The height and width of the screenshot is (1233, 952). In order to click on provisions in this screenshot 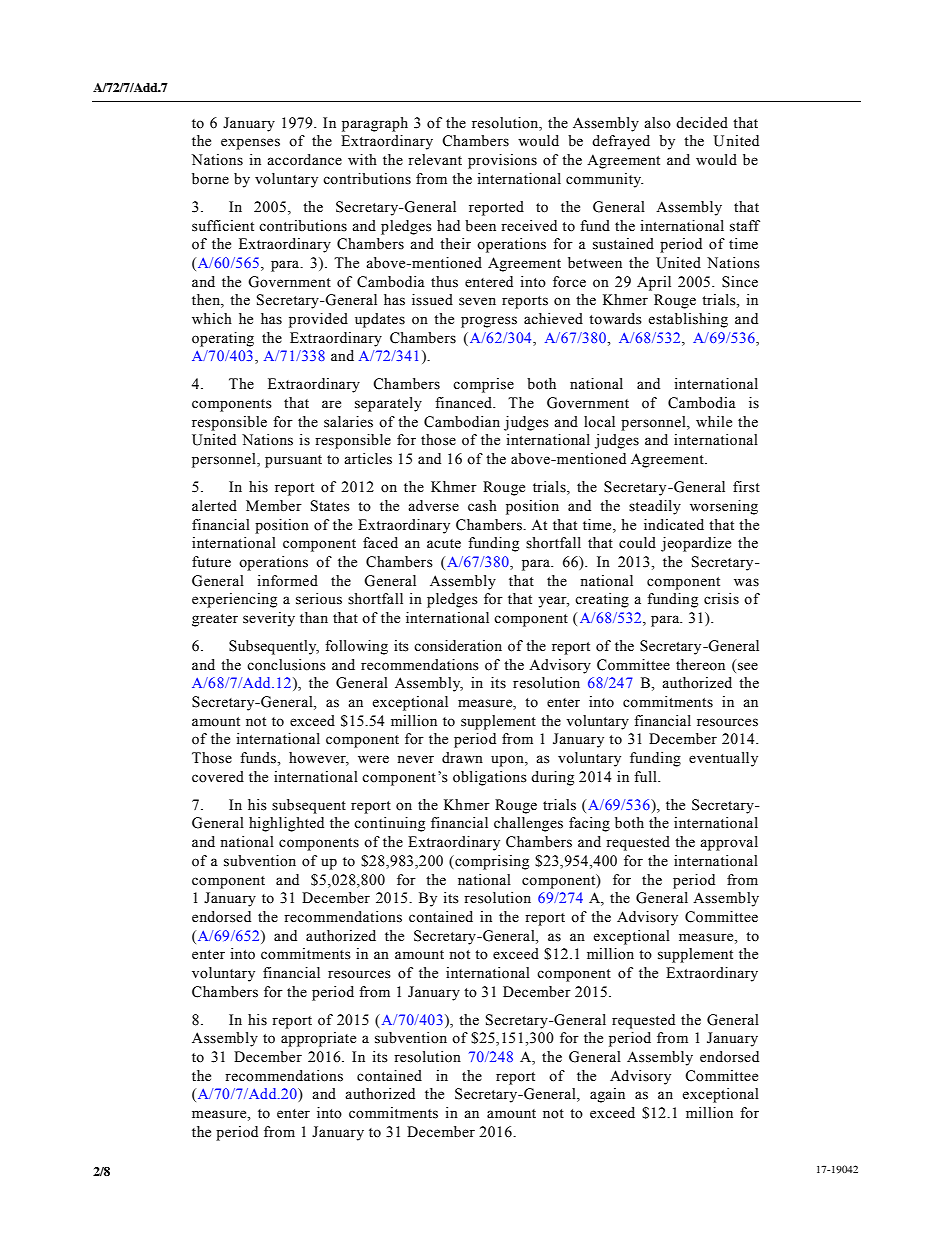, I will do `click(502, 161)`.
